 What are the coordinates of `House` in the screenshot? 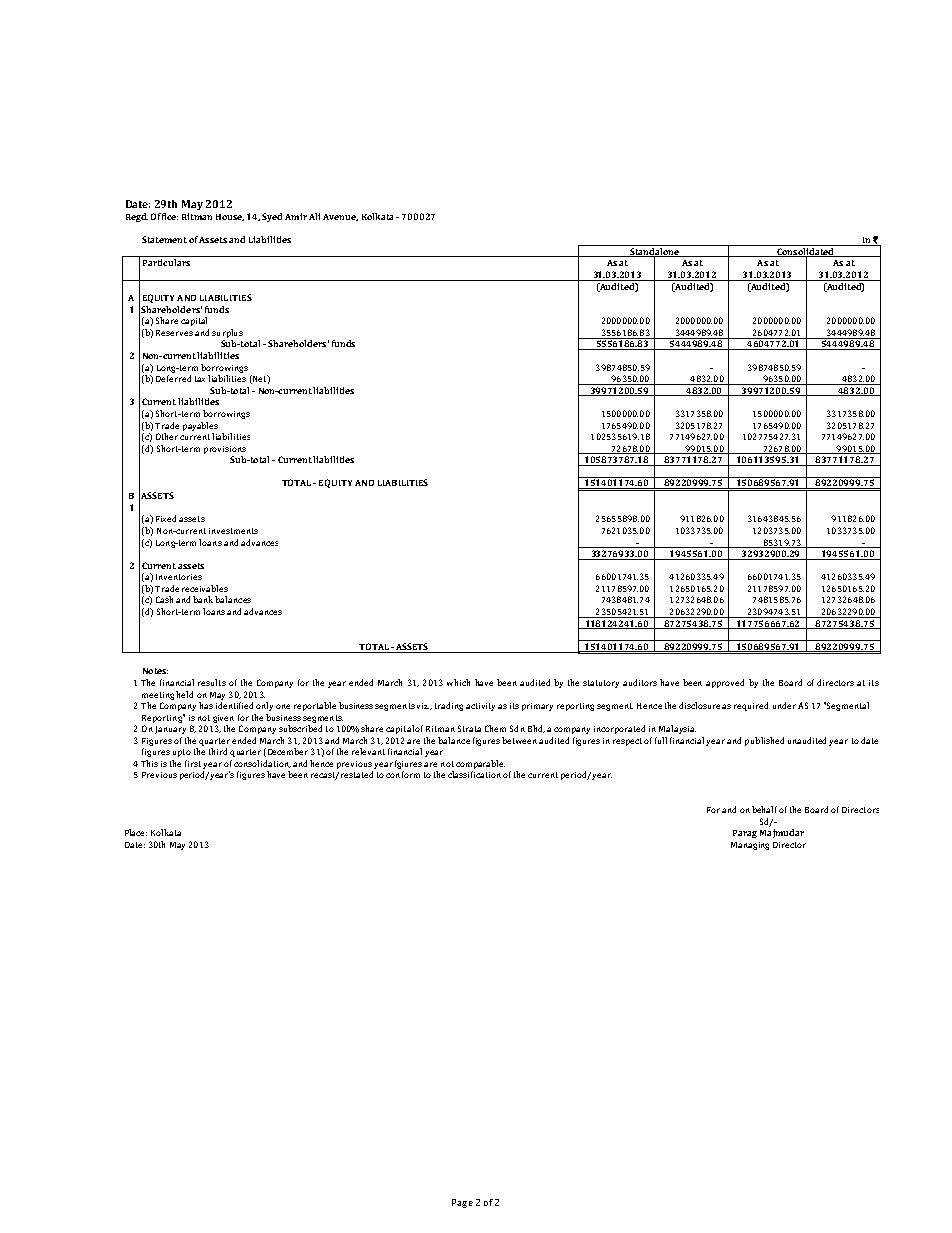 It's located at (230, 217).
